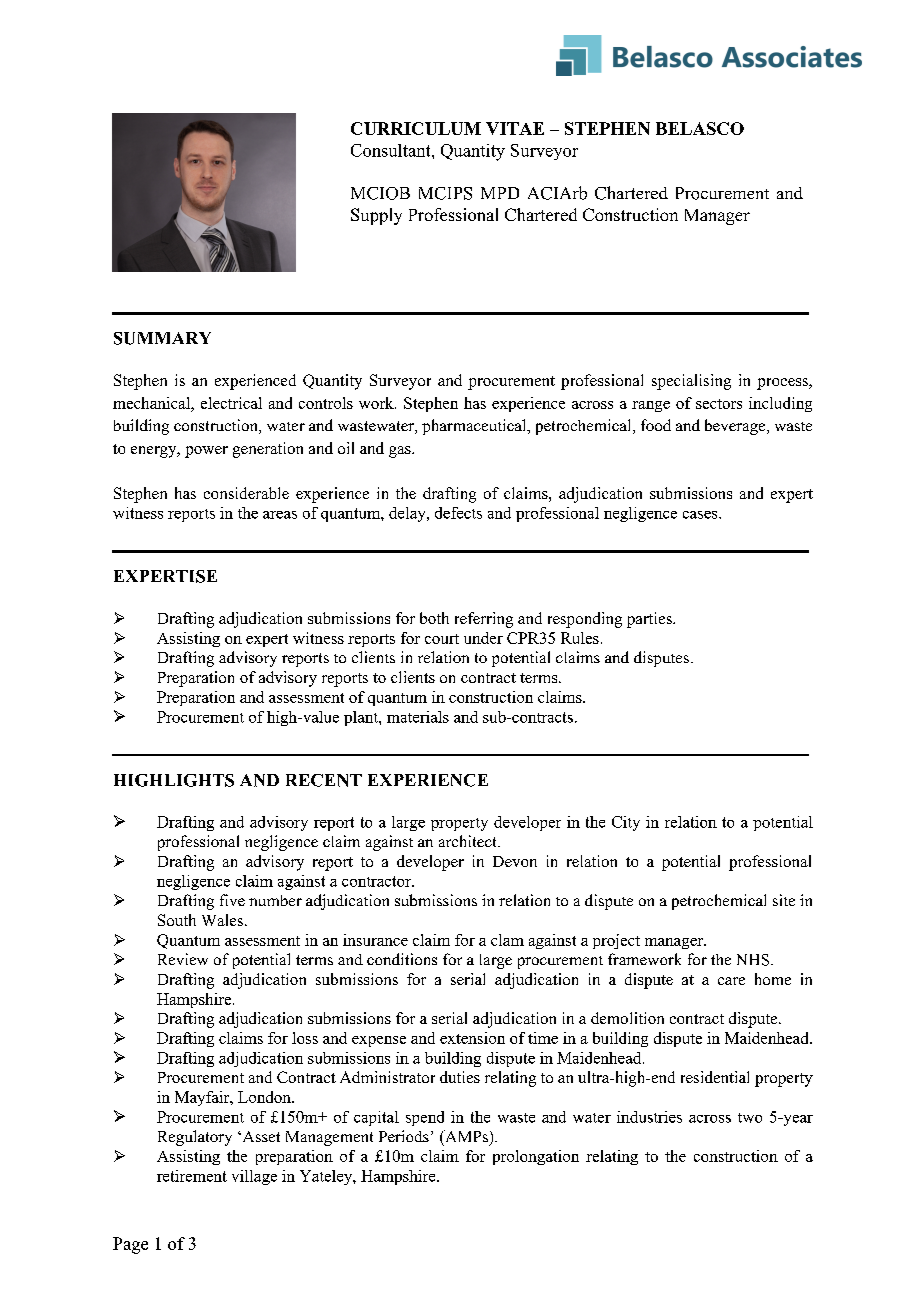 The width and height of the screenshot is (924, 1308). Describe the element at coordinates (750, 1118) in the screenshot. I see `two` at that location.
